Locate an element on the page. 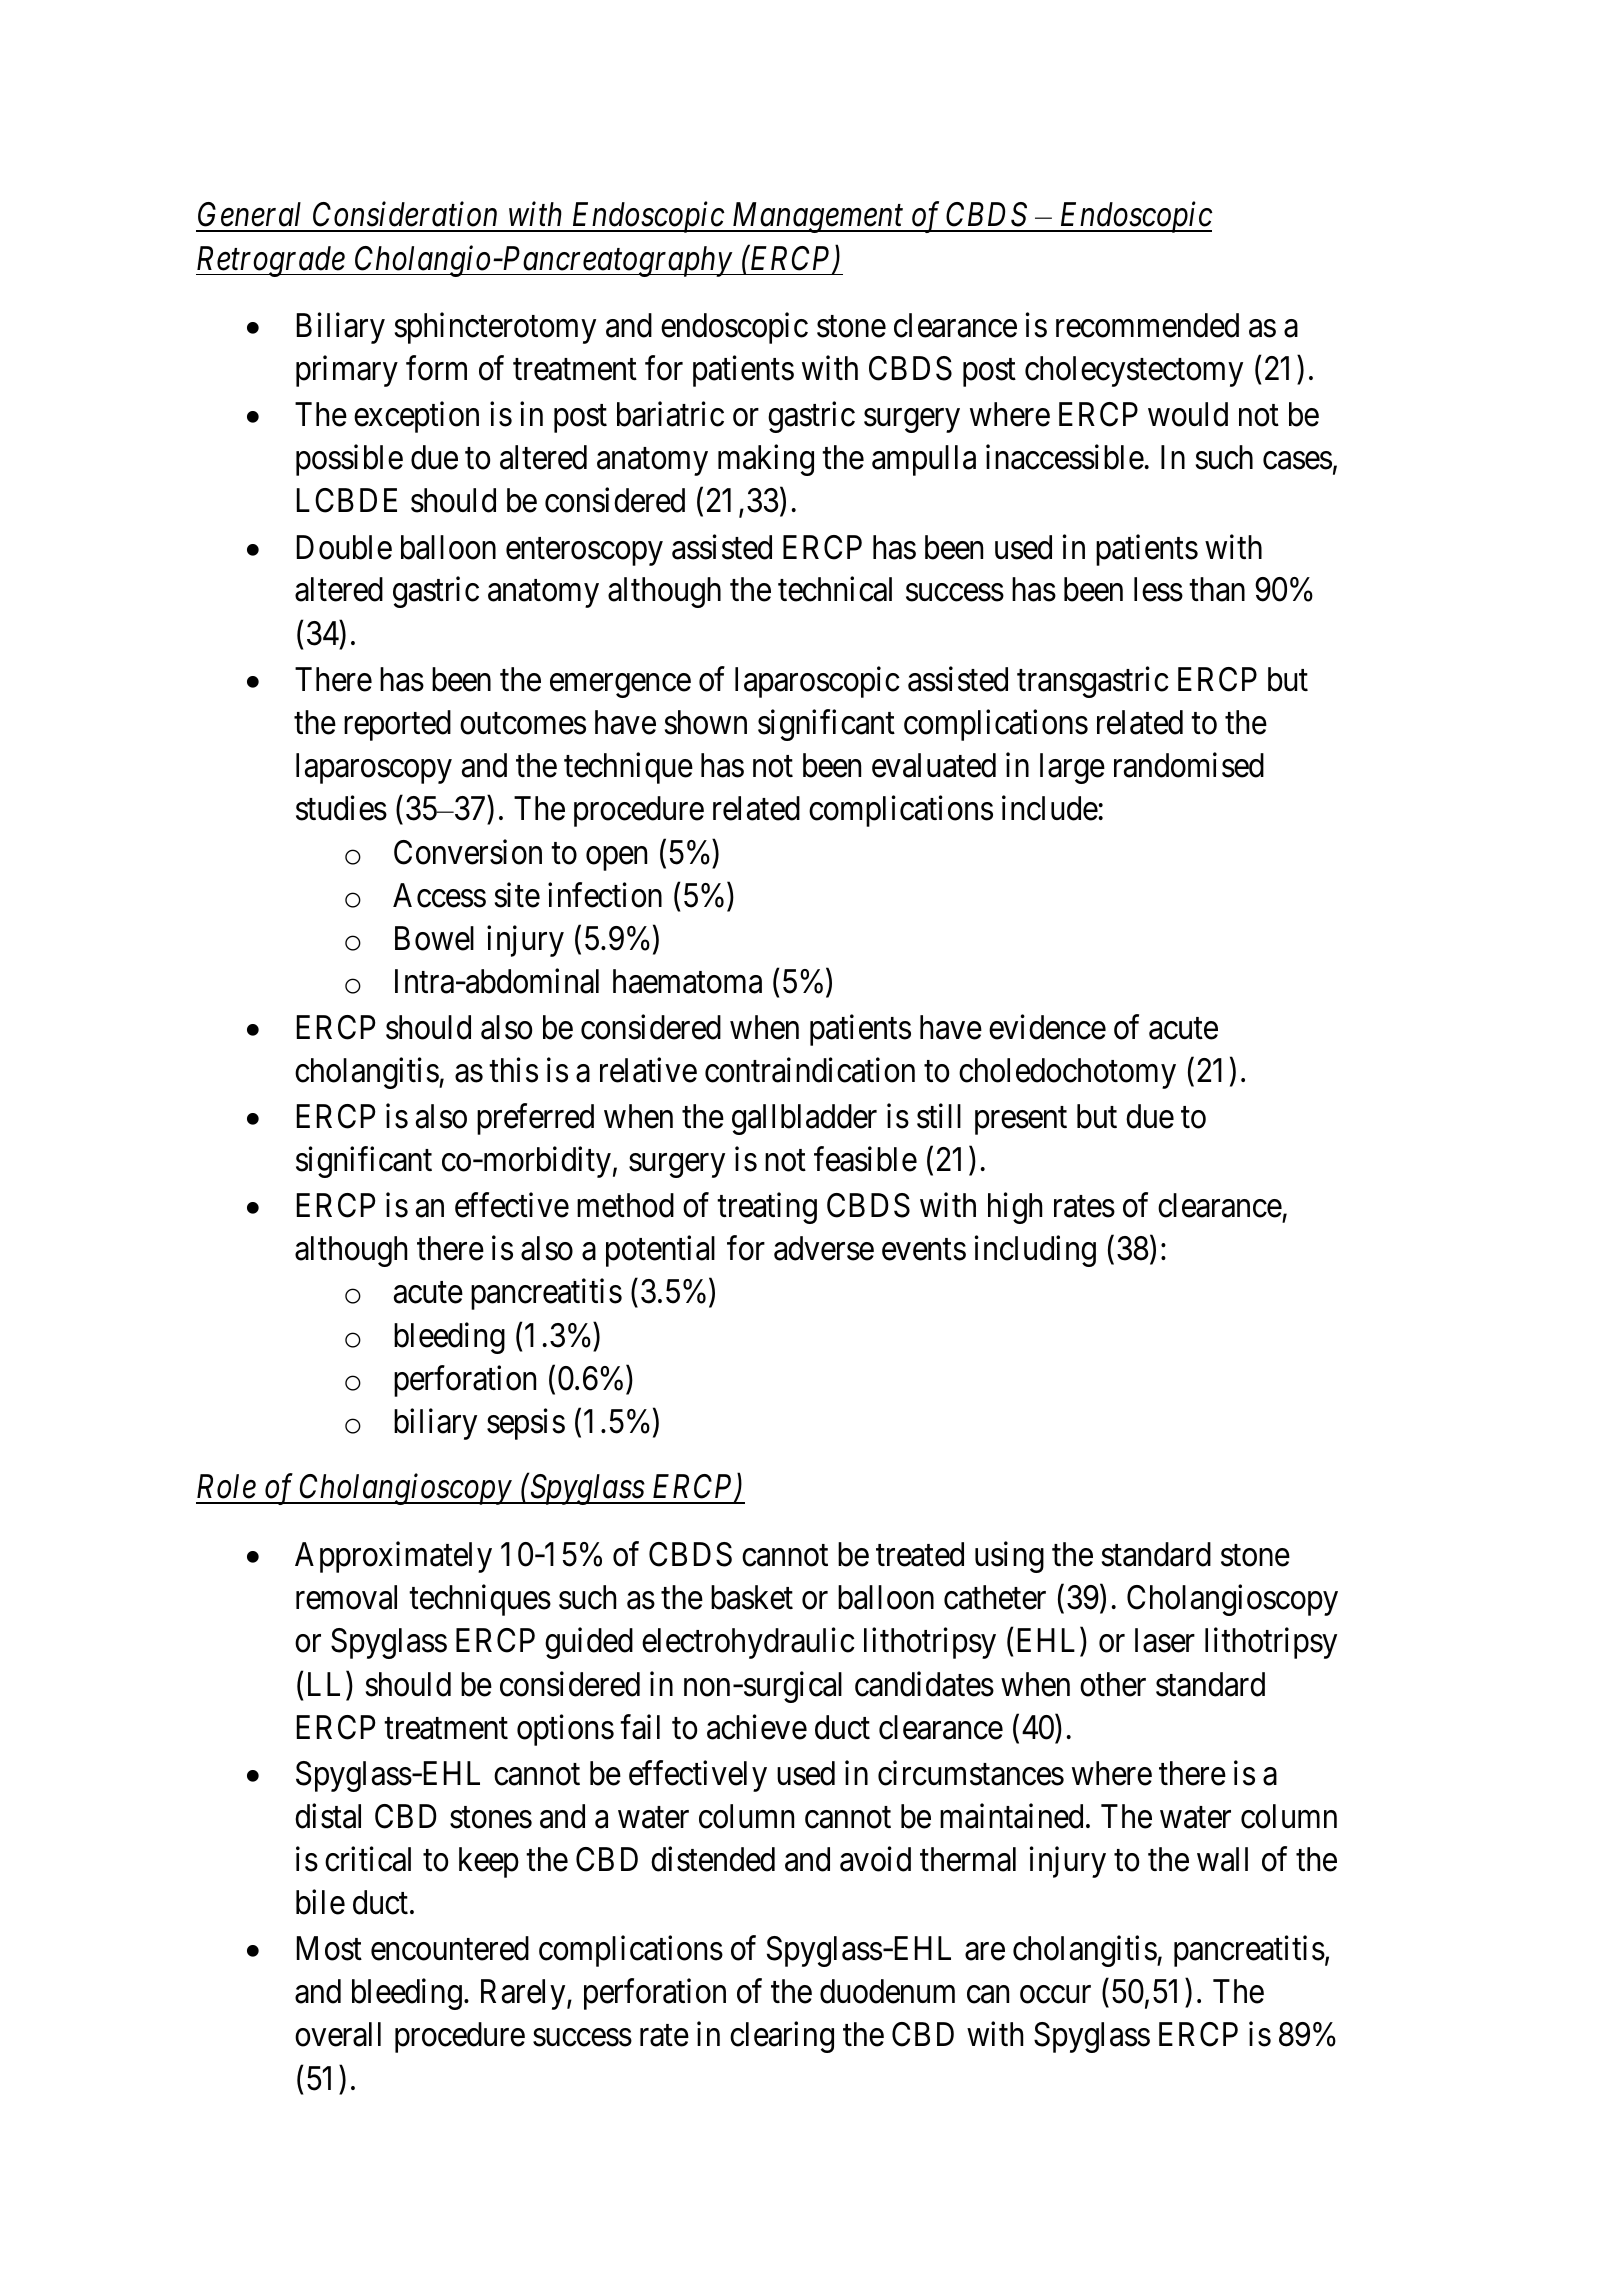 This image has width=1623, height=2296. recommended is located at coordinates (1147, 325).
